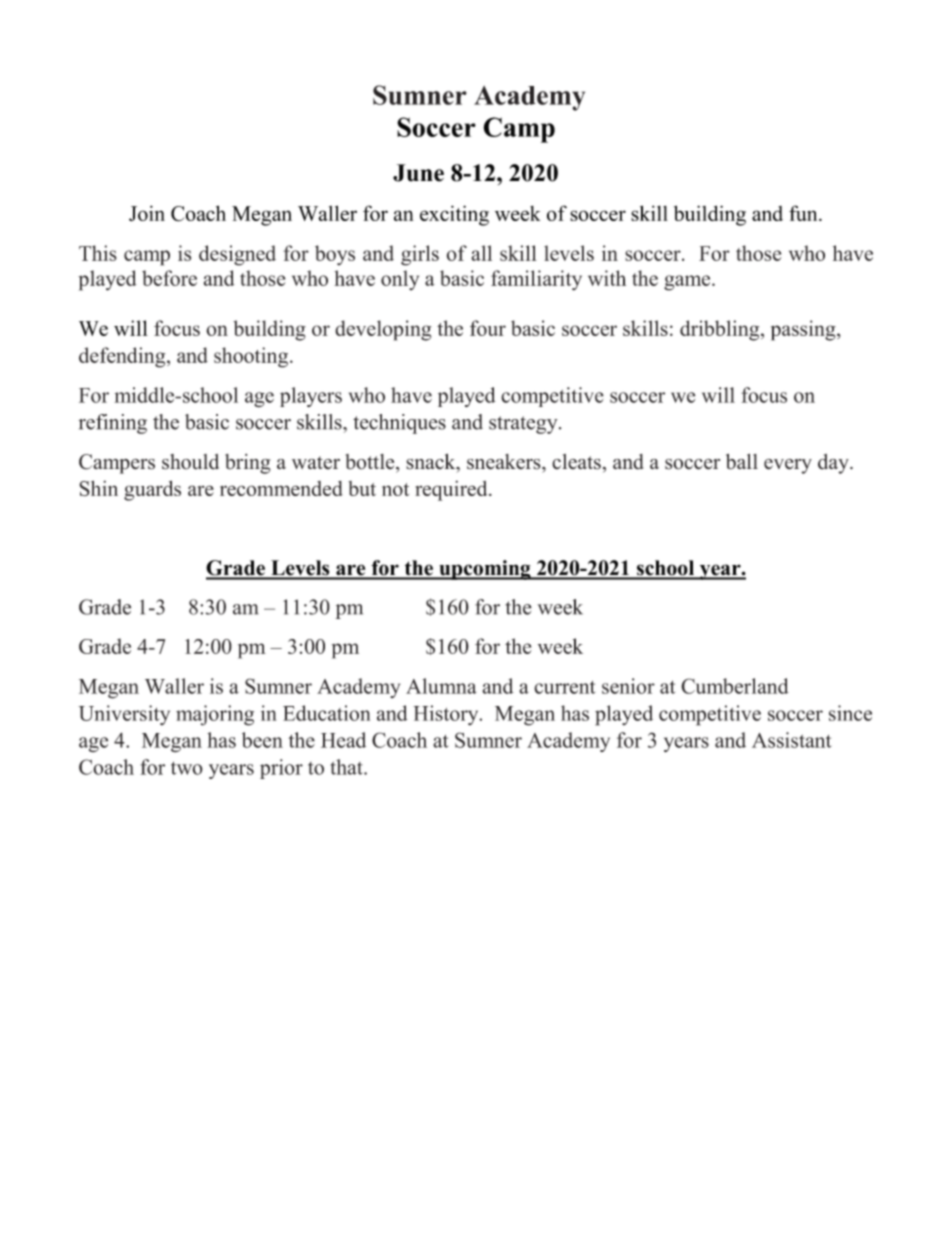  What do you see at coordinates (147, 213) in the document?
I see `Join` at bounding box center [147, 213].
